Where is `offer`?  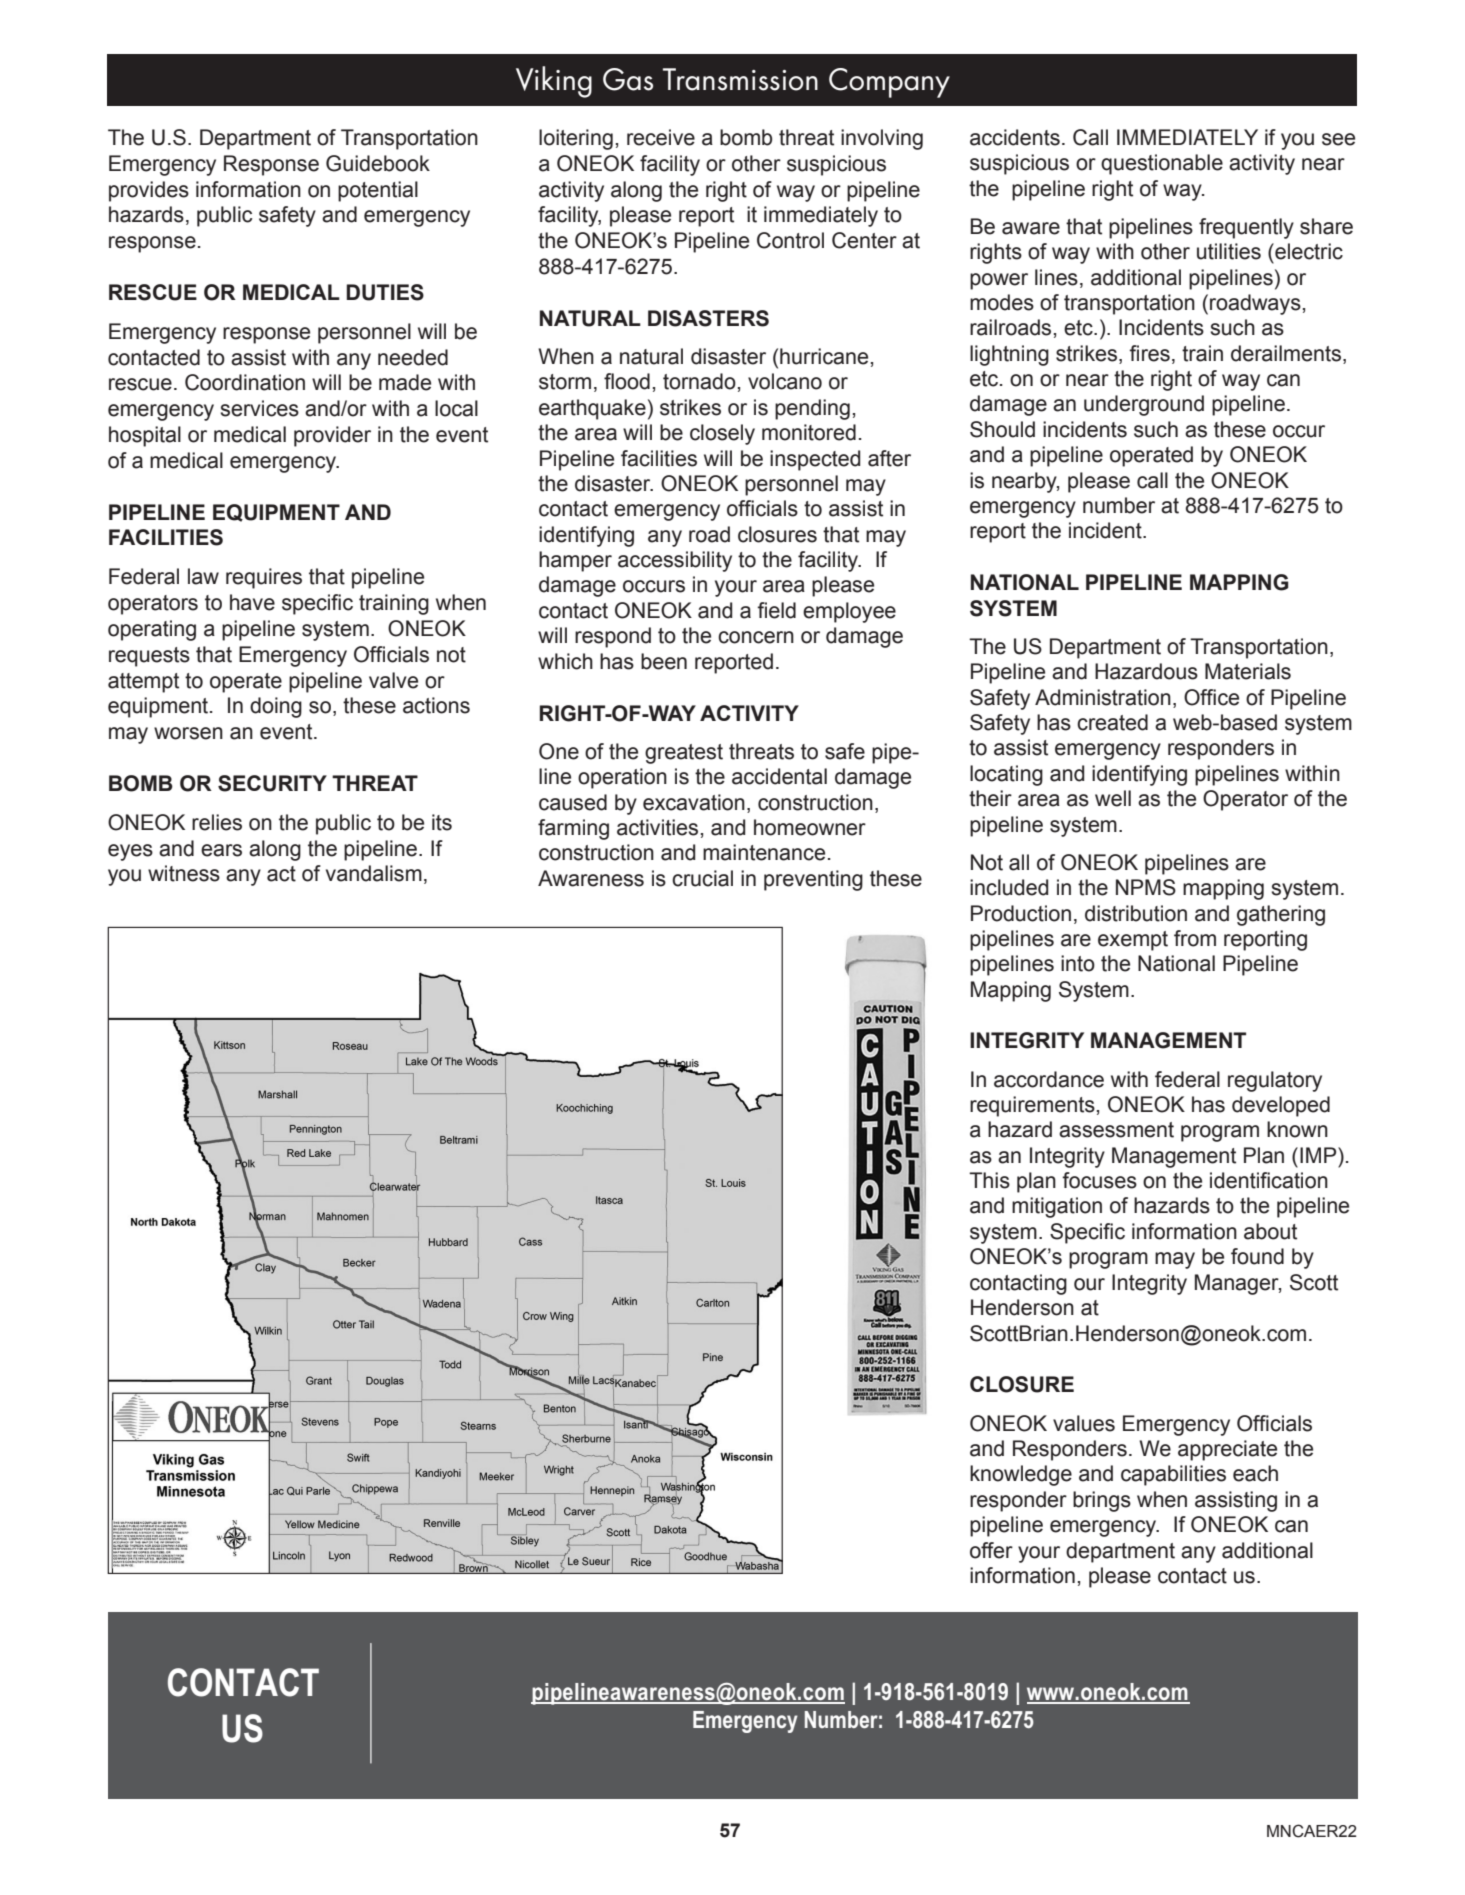 offer is located at coordinates (991, 1550).
